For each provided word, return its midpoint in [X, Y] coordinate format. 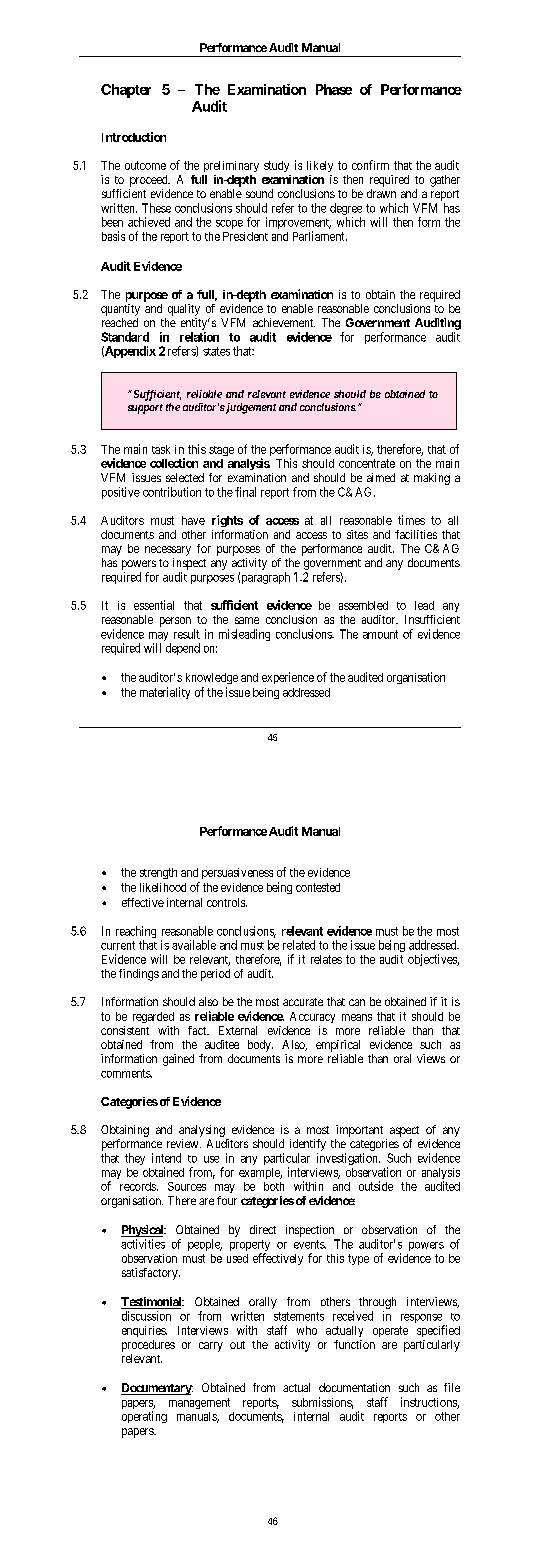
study [276, 166]
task [161, 449]
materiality [165, 693]
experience [288, 678]
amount [380, 634]
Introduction [134, 137]
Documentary [157, 1389]
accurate [303, 1002]
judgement [250, 408]
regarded [153, 1017]
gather [445, 181]
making [432, 479]
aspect [404, 1131]
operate [390, 1331]
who [307, 1330]
